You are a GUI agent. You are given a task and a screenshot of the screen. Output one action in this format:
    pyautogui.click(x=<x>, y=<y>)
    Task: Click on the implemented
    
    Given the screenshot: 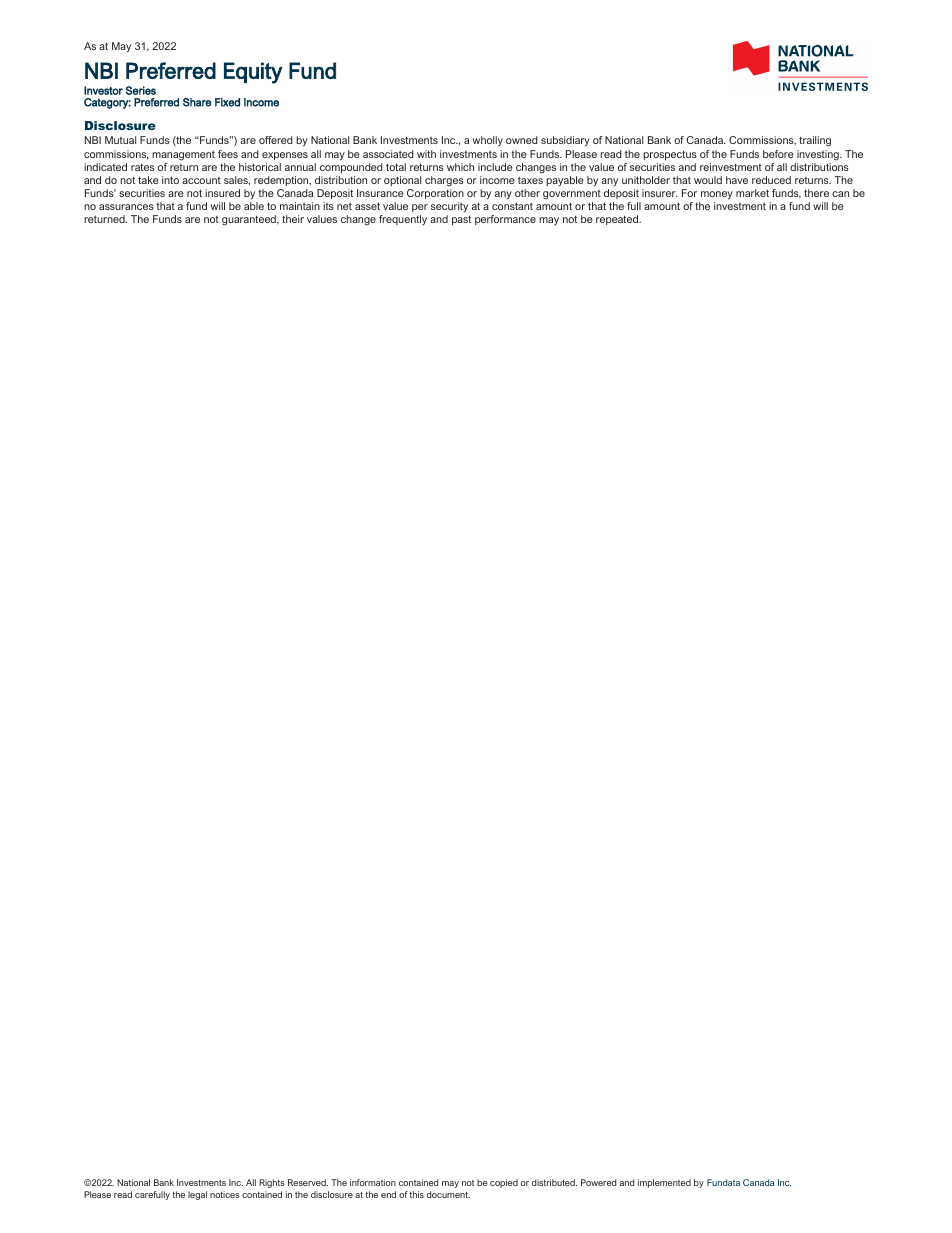 What is the action you would take?
    pyautogui.click(x=664, y=1183)
